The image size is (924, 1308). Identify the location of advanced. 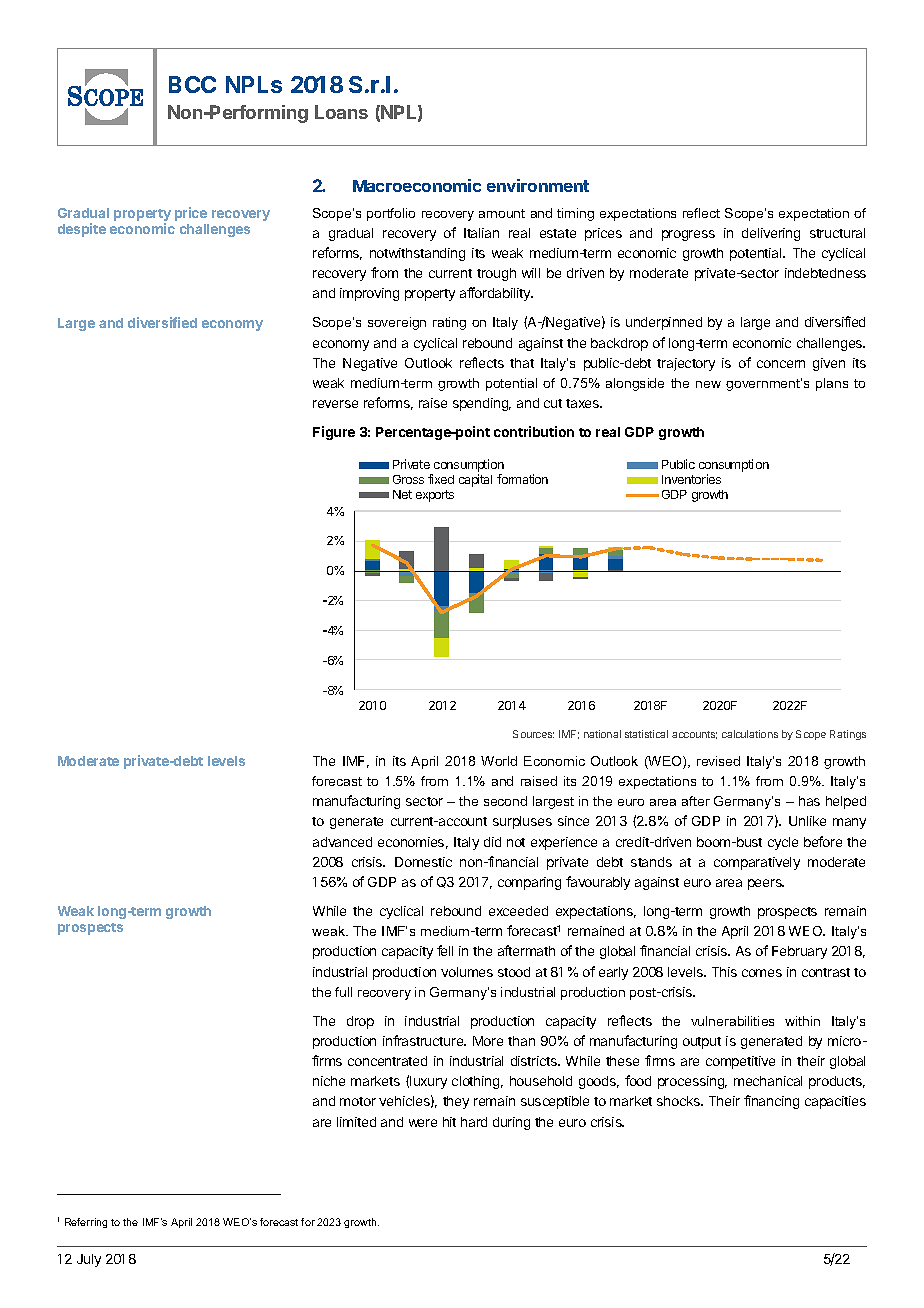
(342, 842).
